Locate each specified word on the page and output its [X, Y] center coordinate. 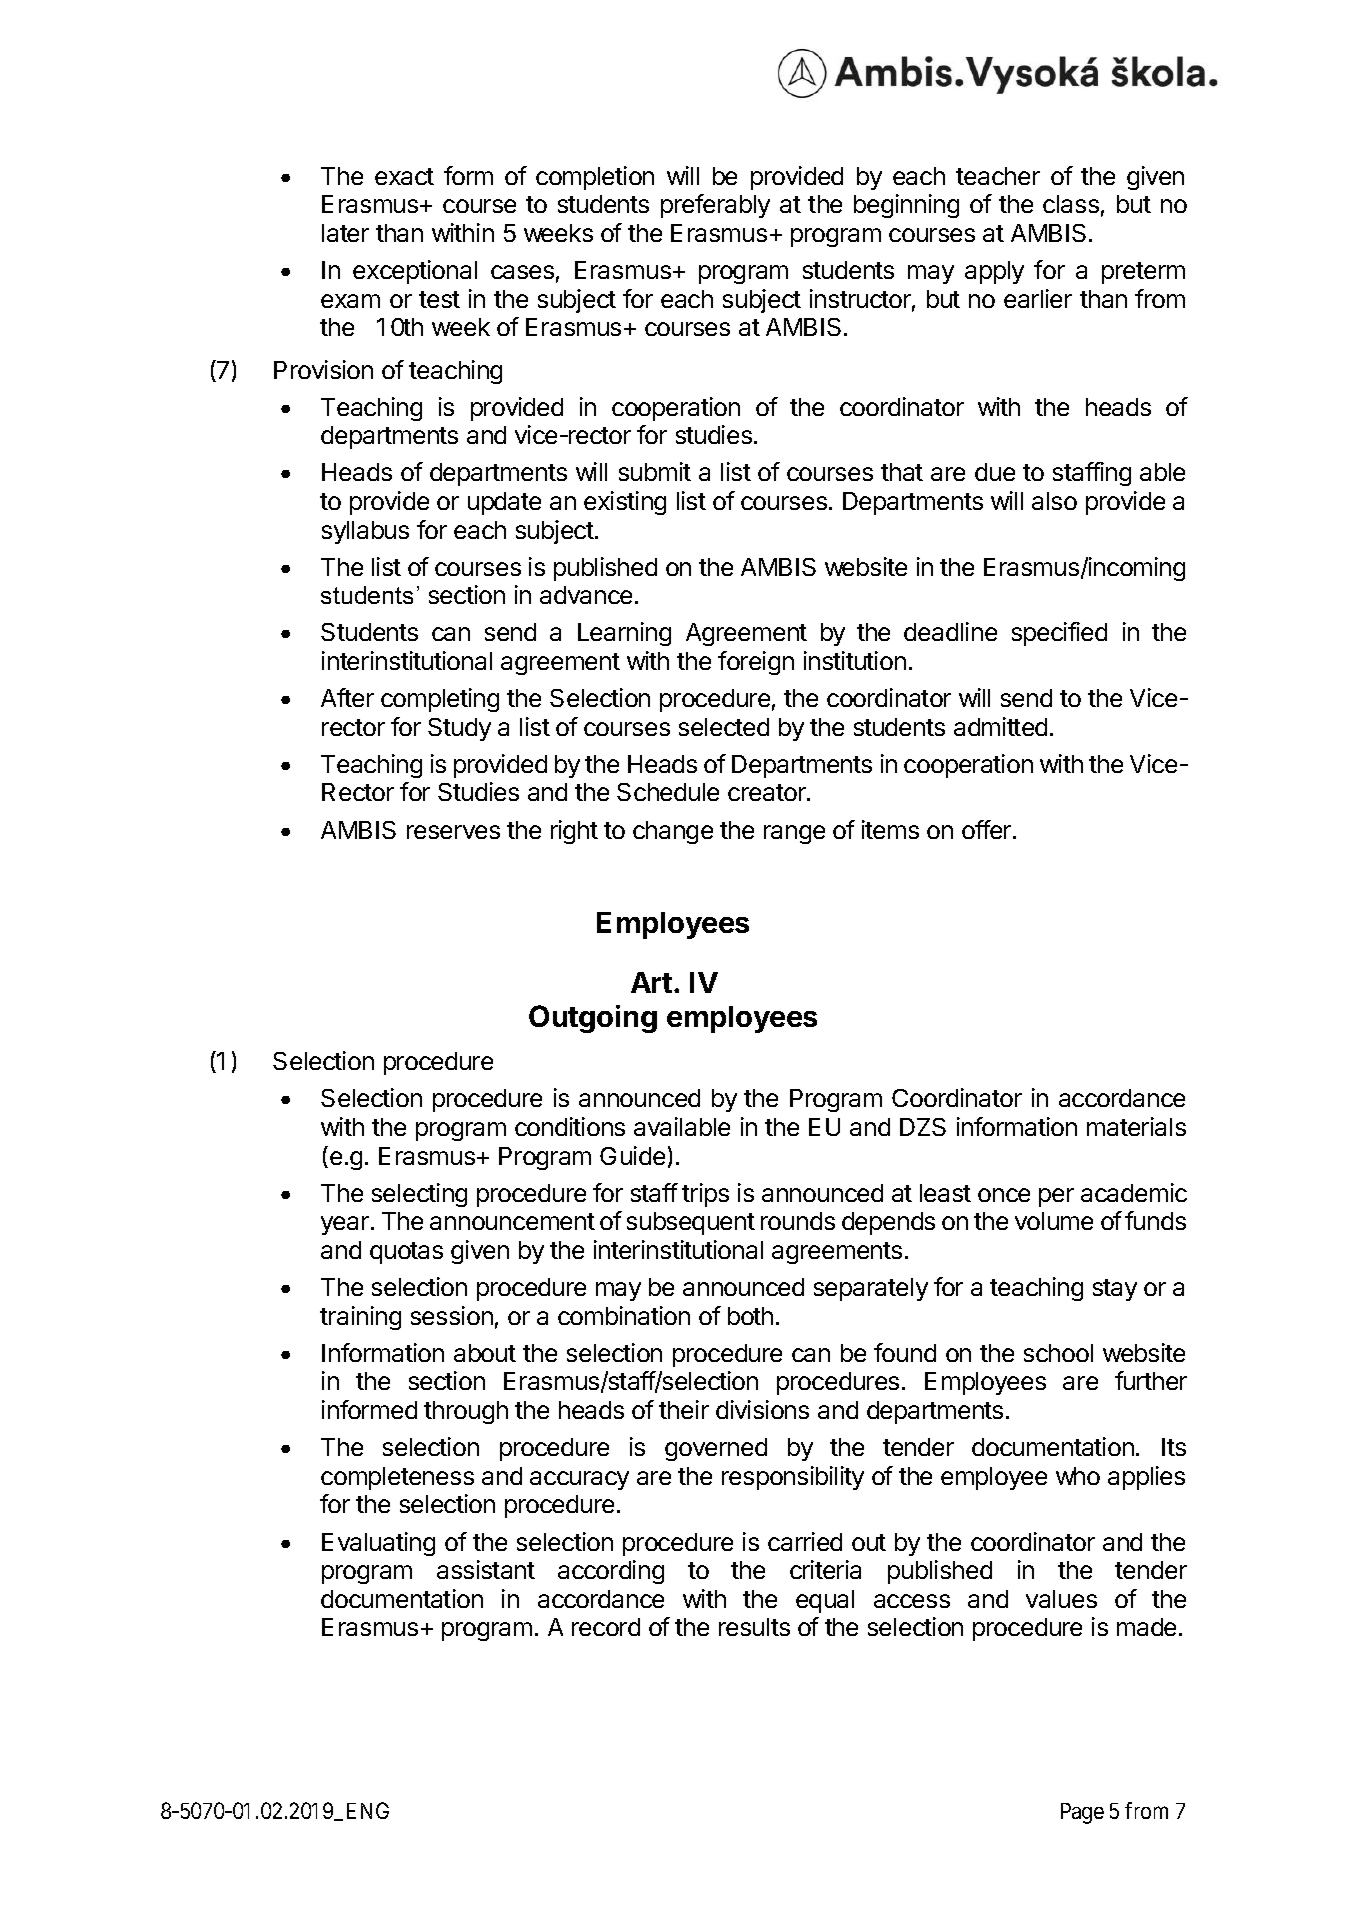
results [754, 1627]
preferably [715, 206]
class [1071, 204]
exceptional [415, 272]
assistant [486, 1569]
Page [1082, 1813]
